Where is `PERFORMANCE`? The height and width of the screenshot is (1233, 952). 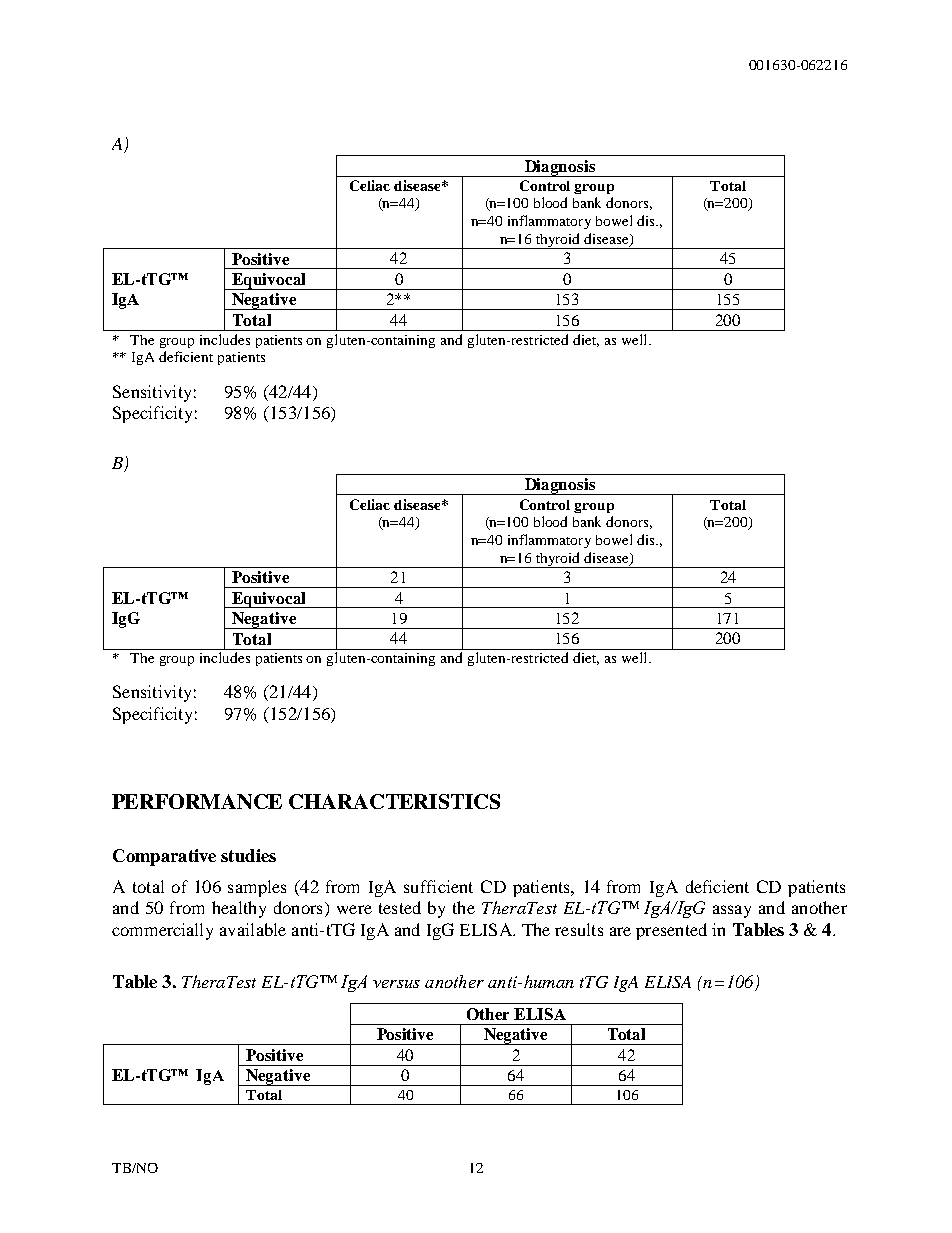 PERFORMANCE is located at coordinates (197, 801).
